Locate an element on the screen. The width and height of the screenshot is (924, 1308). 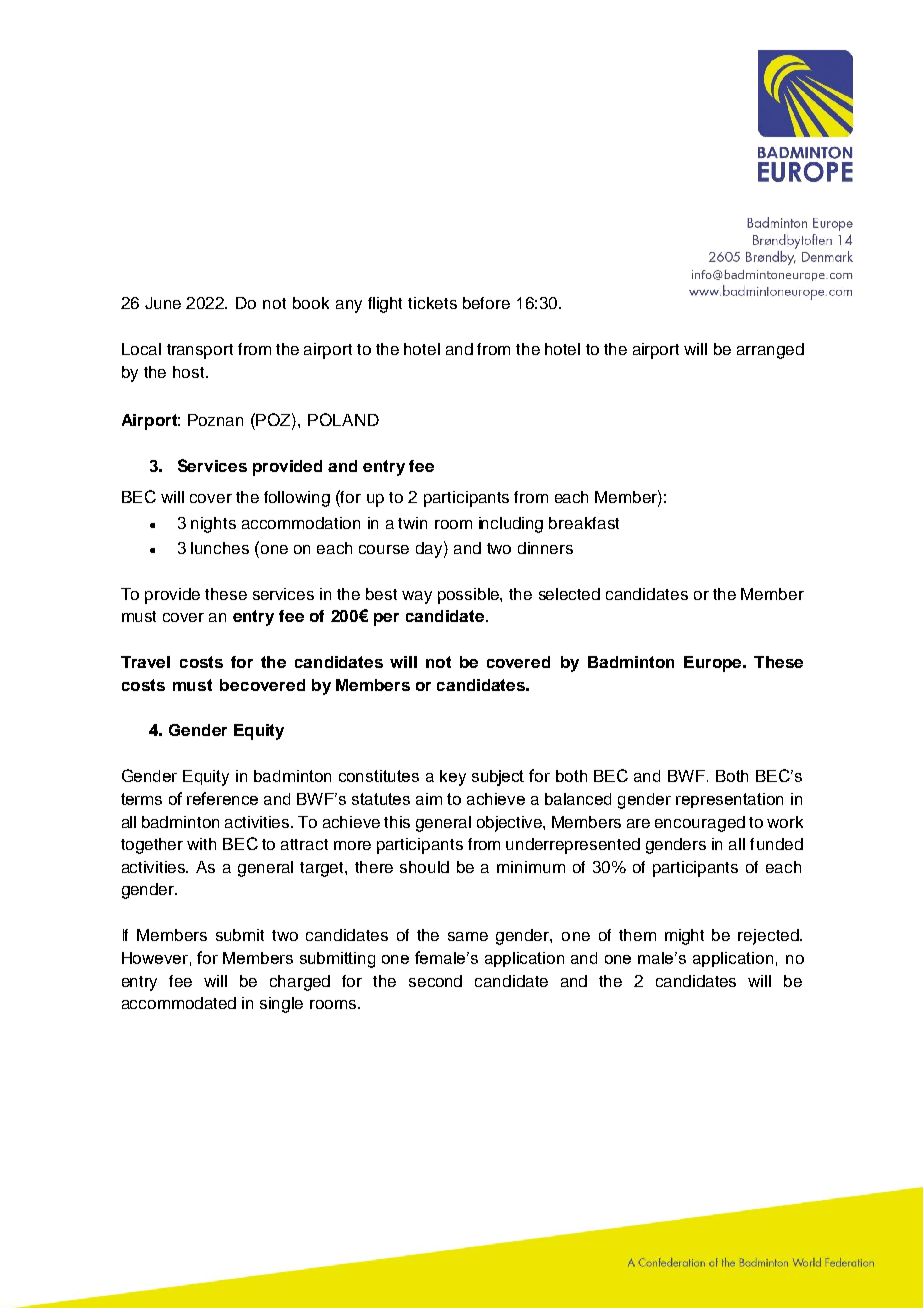
per is located at coordinates (386, 619).
